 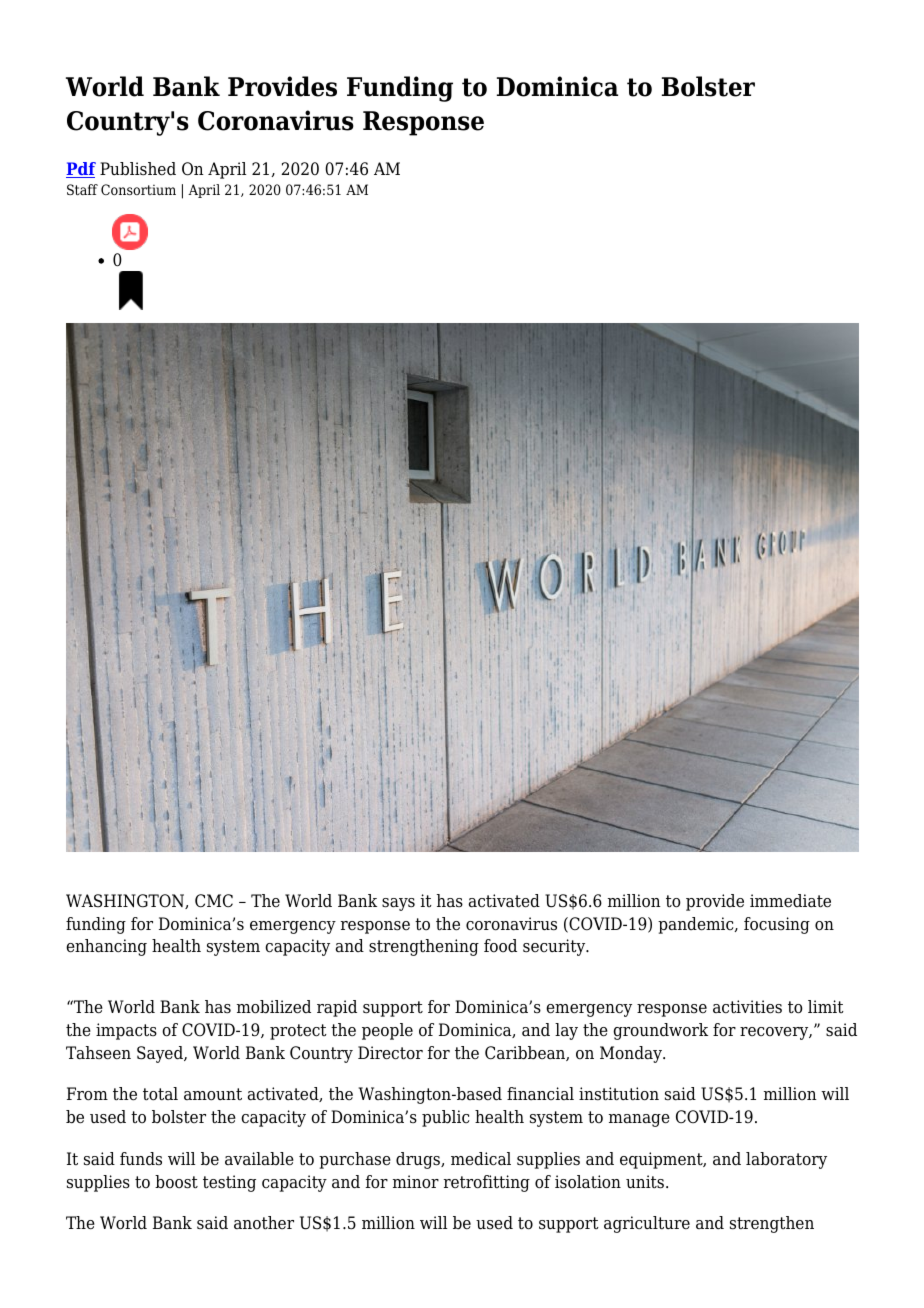 I want to click on Consortium, so click(x=138, y=189).
